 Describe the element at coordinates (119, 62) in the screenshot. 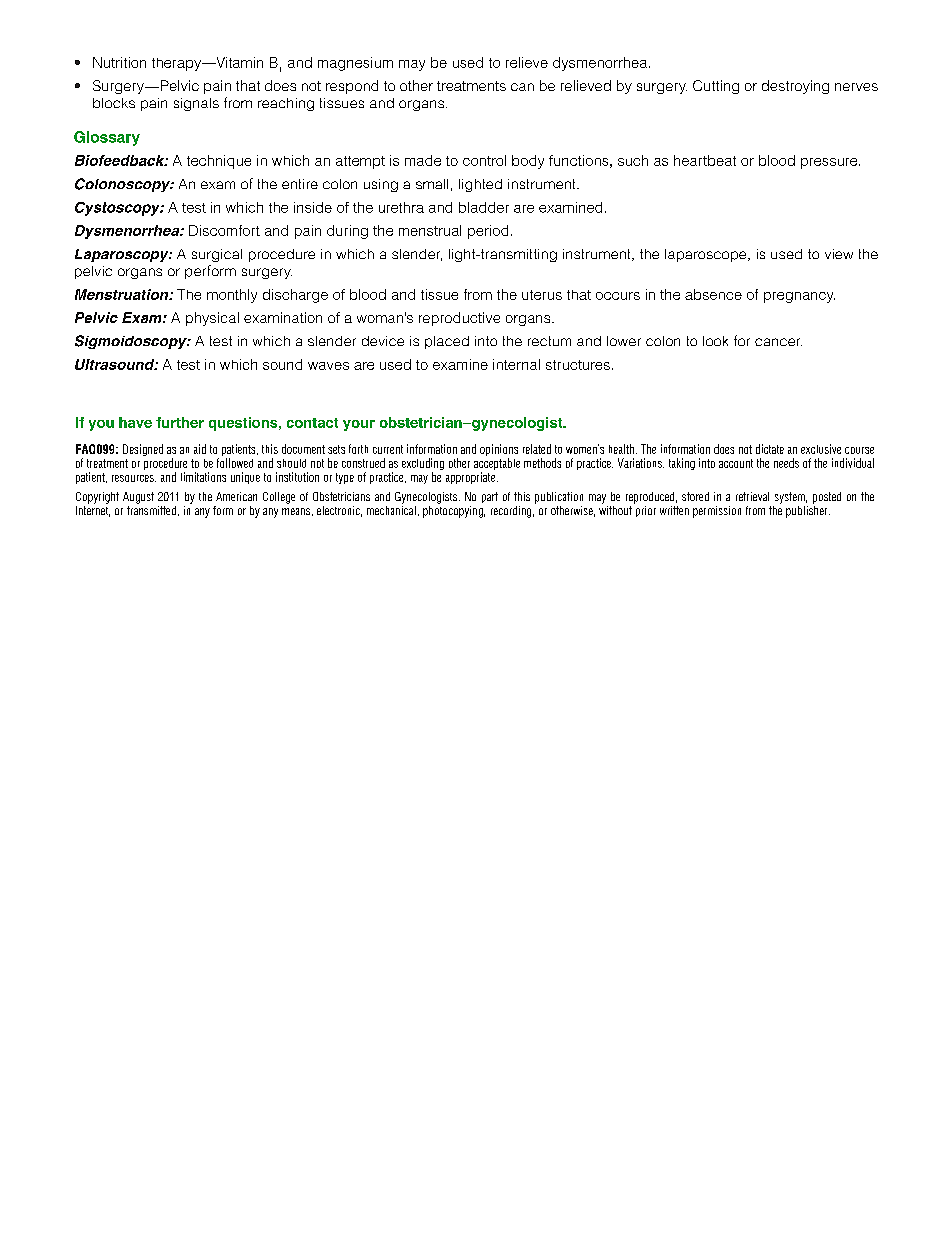

I see `Nutrition` at that location.
